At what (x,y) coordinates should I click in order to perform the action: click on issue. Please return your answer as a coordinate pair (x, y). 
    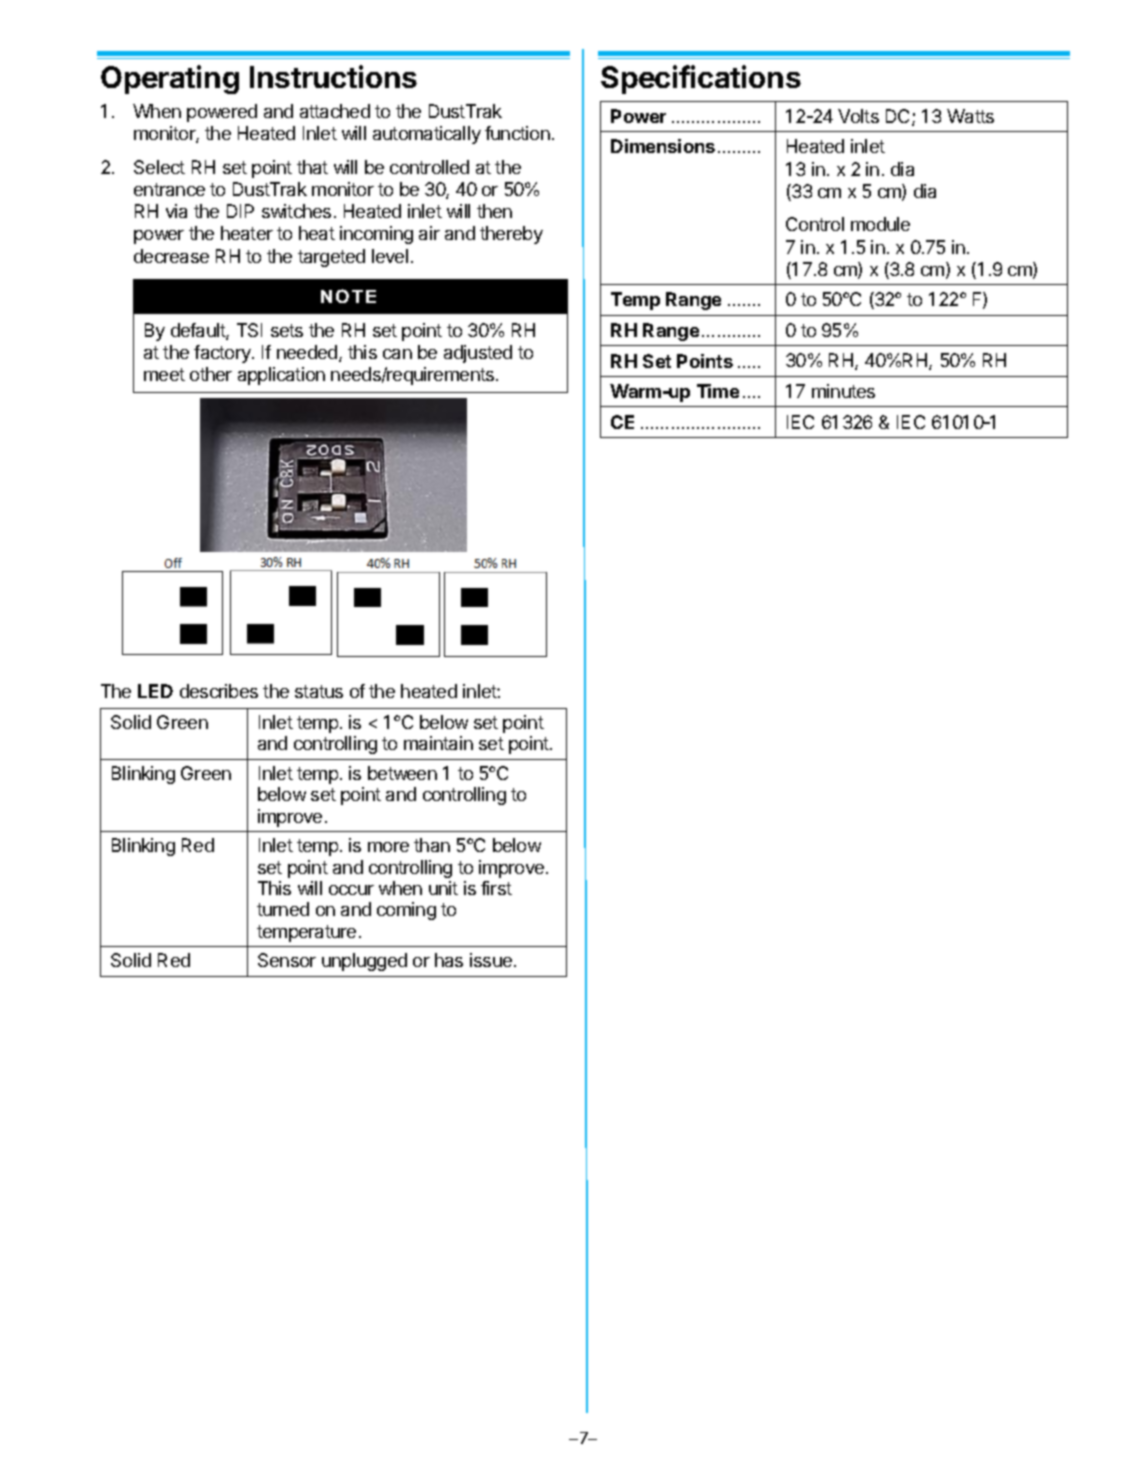
    Looking at the image, I should click on (491, 960).
